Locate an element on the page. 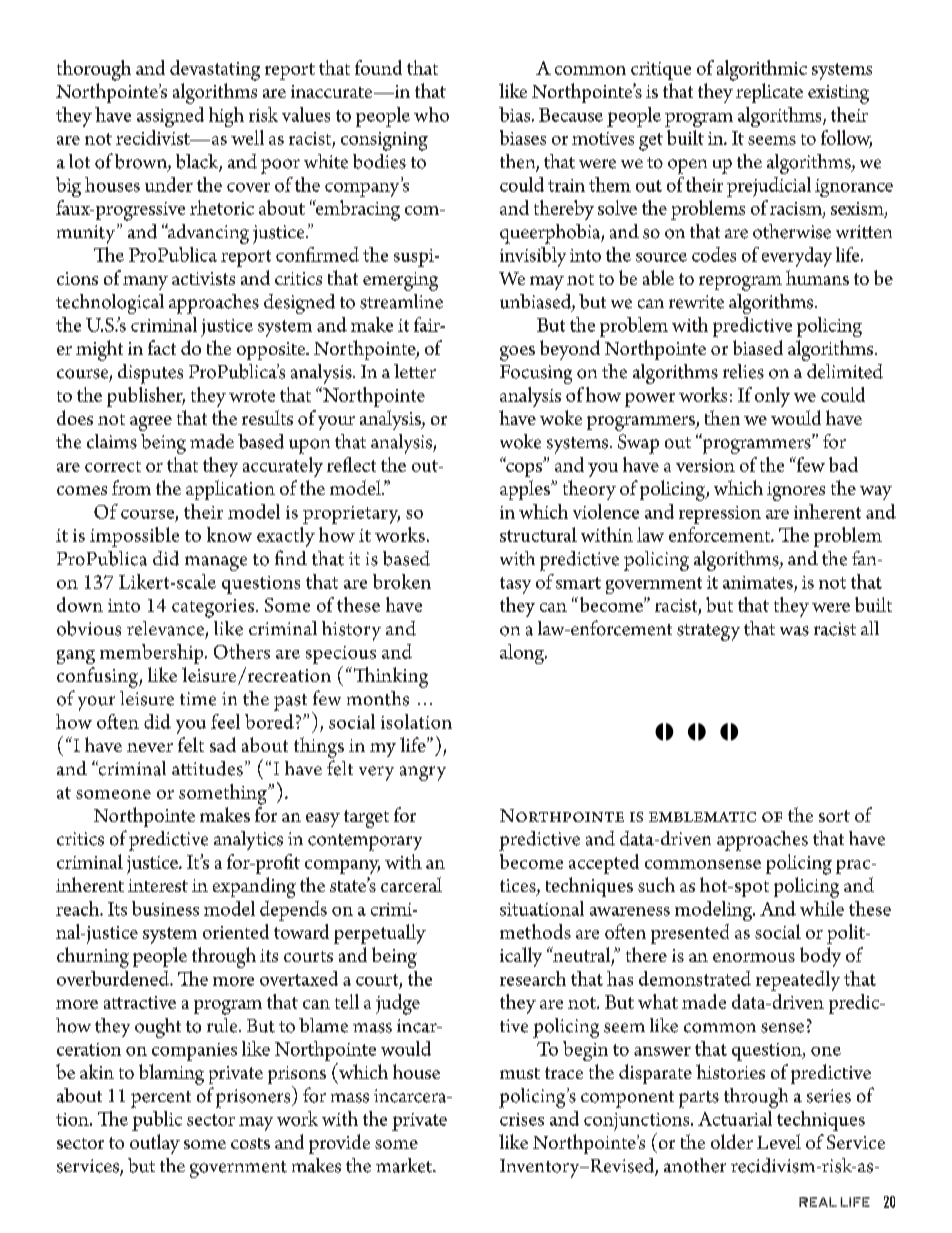  replicate is located at coordinates (769, 93).
